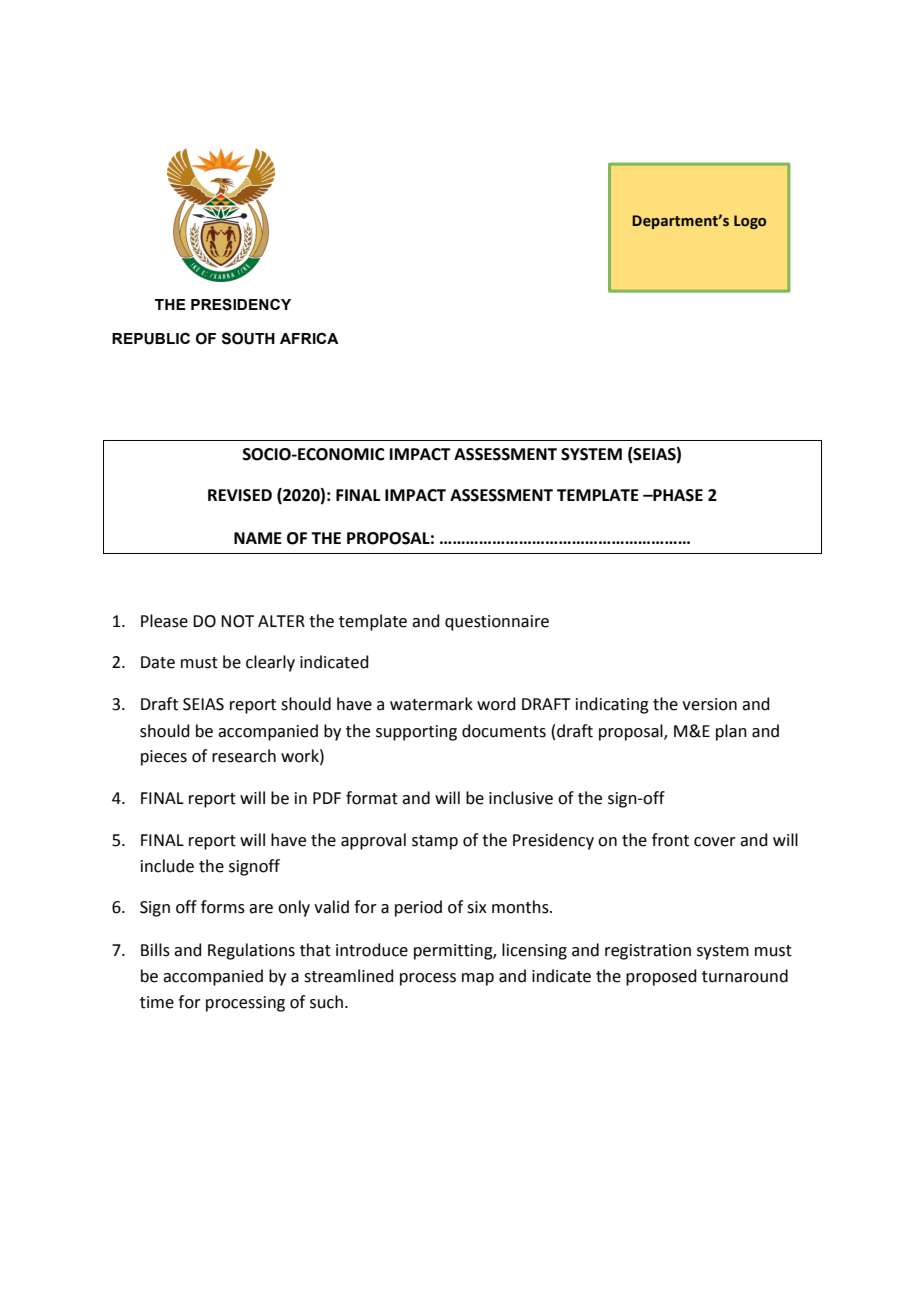  I want to click on proposed, so click(661, 977).
